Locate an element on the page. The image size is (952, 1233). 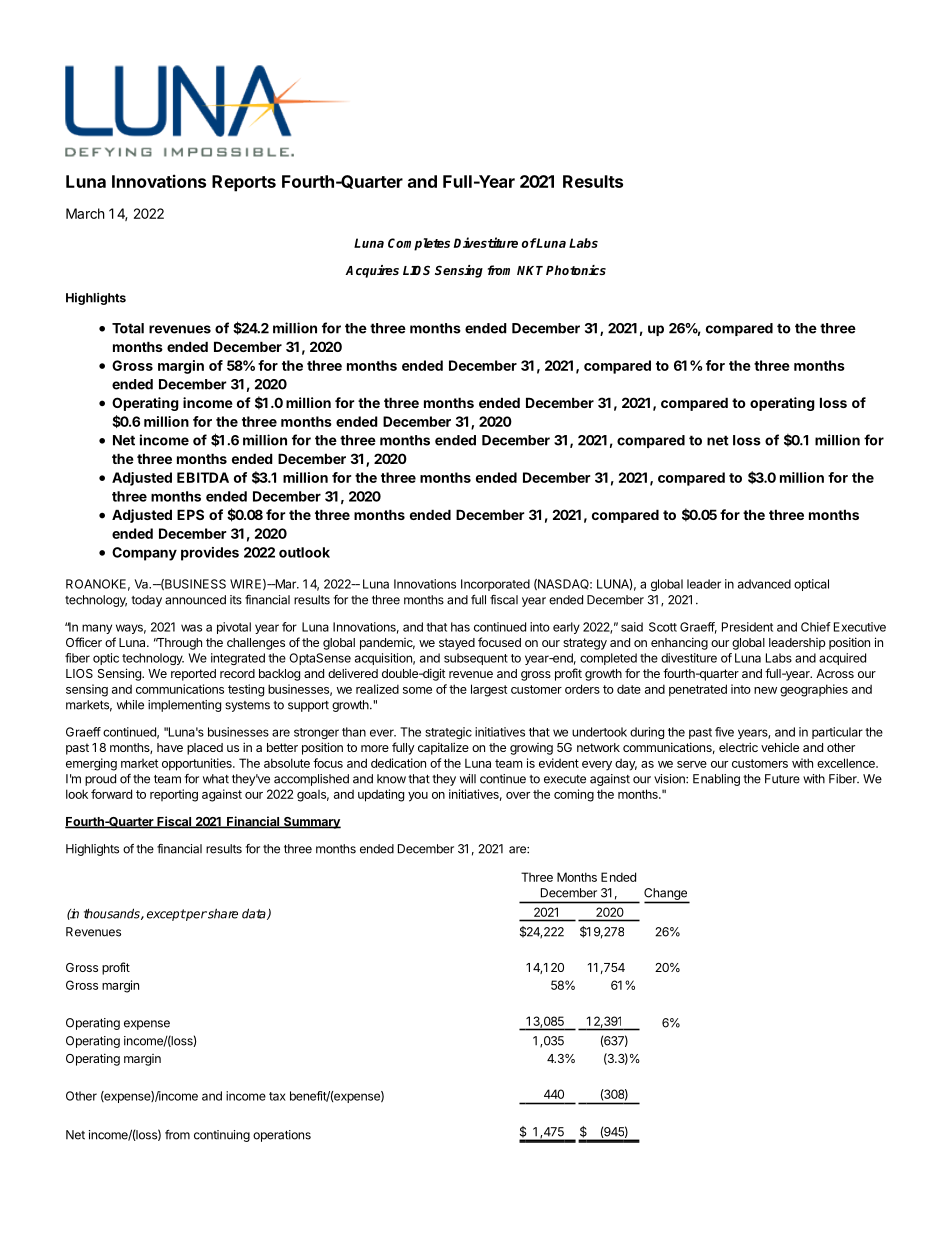
Photonics is located at coordinates (576, 270).
